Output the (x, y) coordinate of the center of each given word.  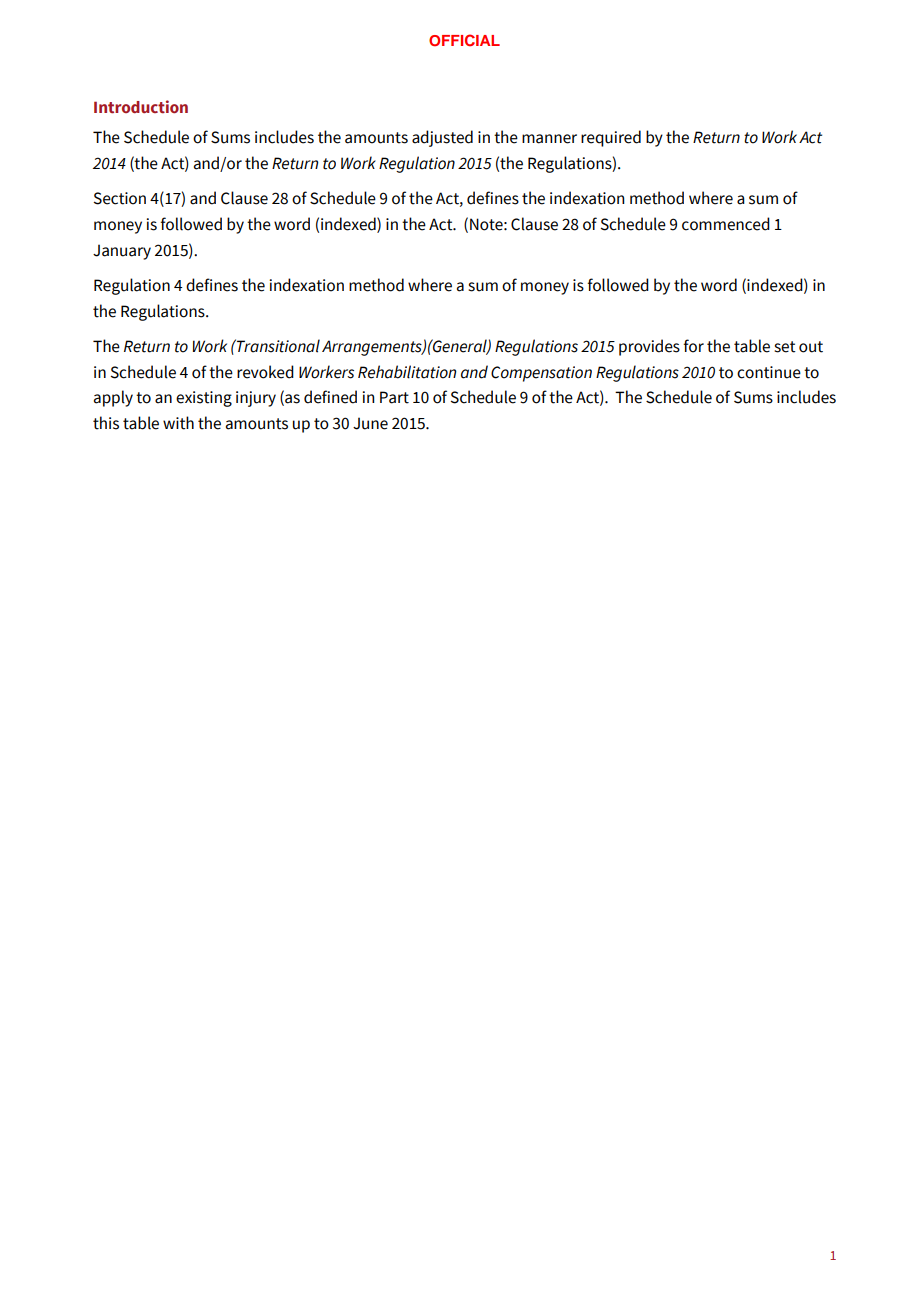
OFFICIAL (464, 40)
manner (549, 139)
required (611, 138)
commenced (726, 224)
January (122, 252)
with (178, 423)
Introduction (141, 107)
